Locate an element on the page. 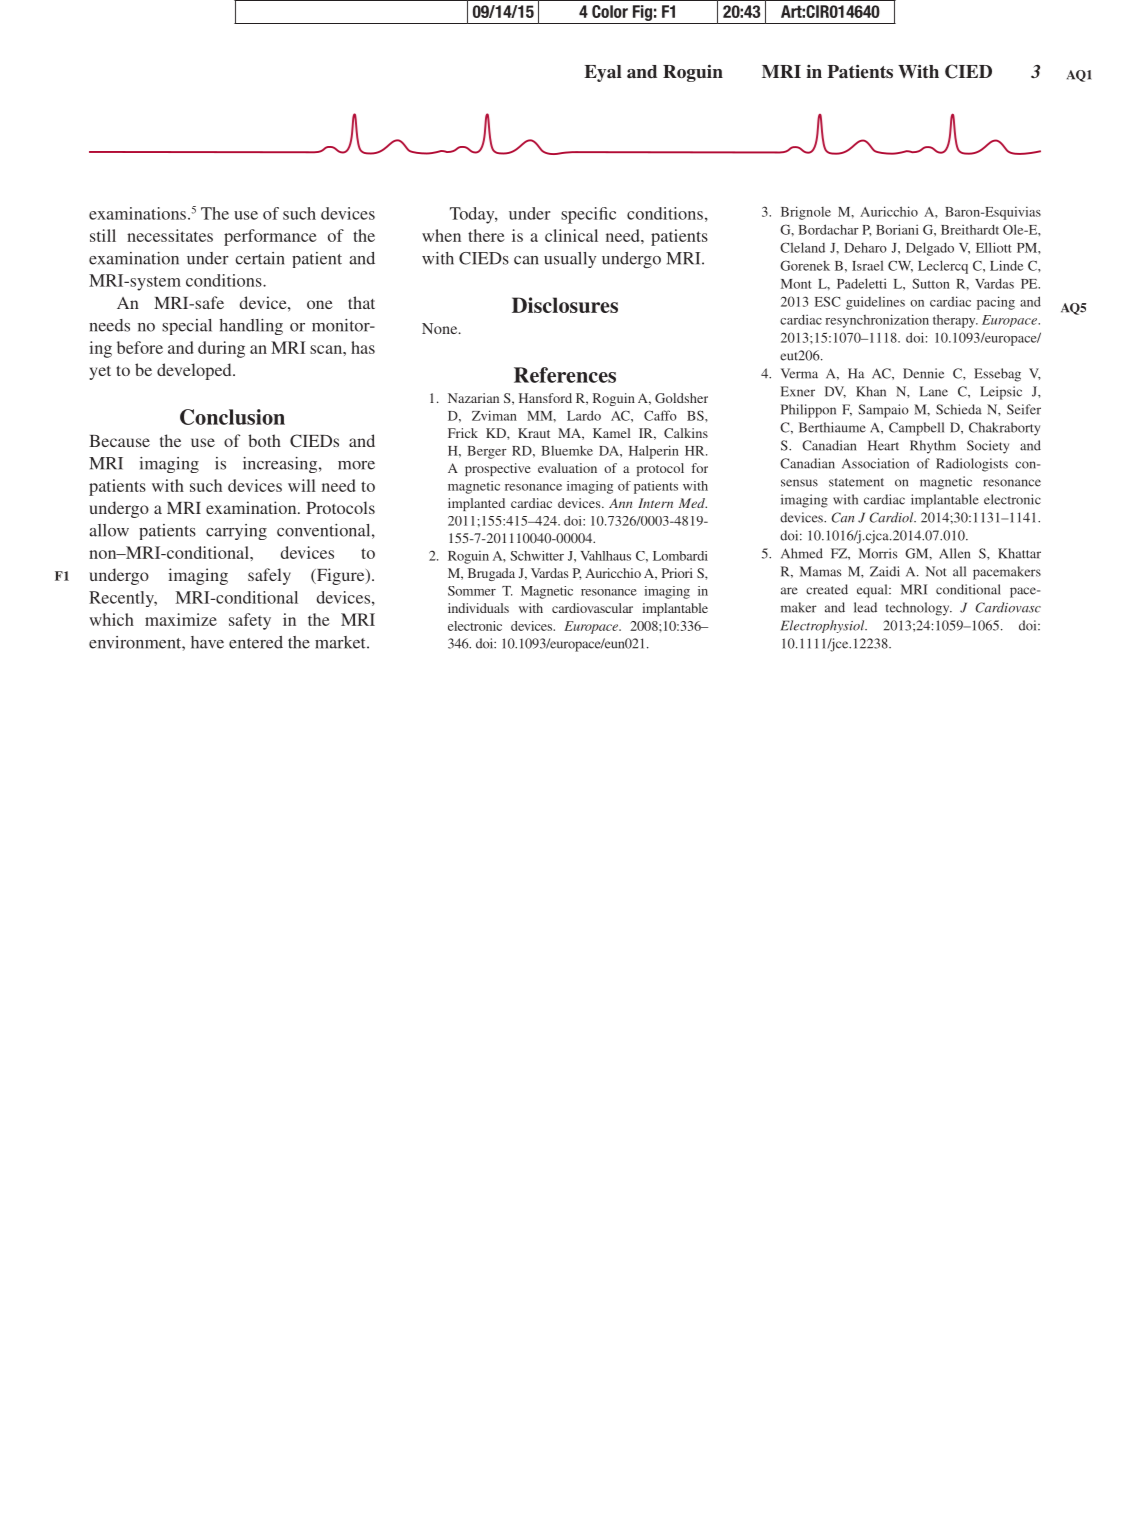 The width and height of the document is (1132, 1515). Conclusion is located at coordinates (232, 417).
